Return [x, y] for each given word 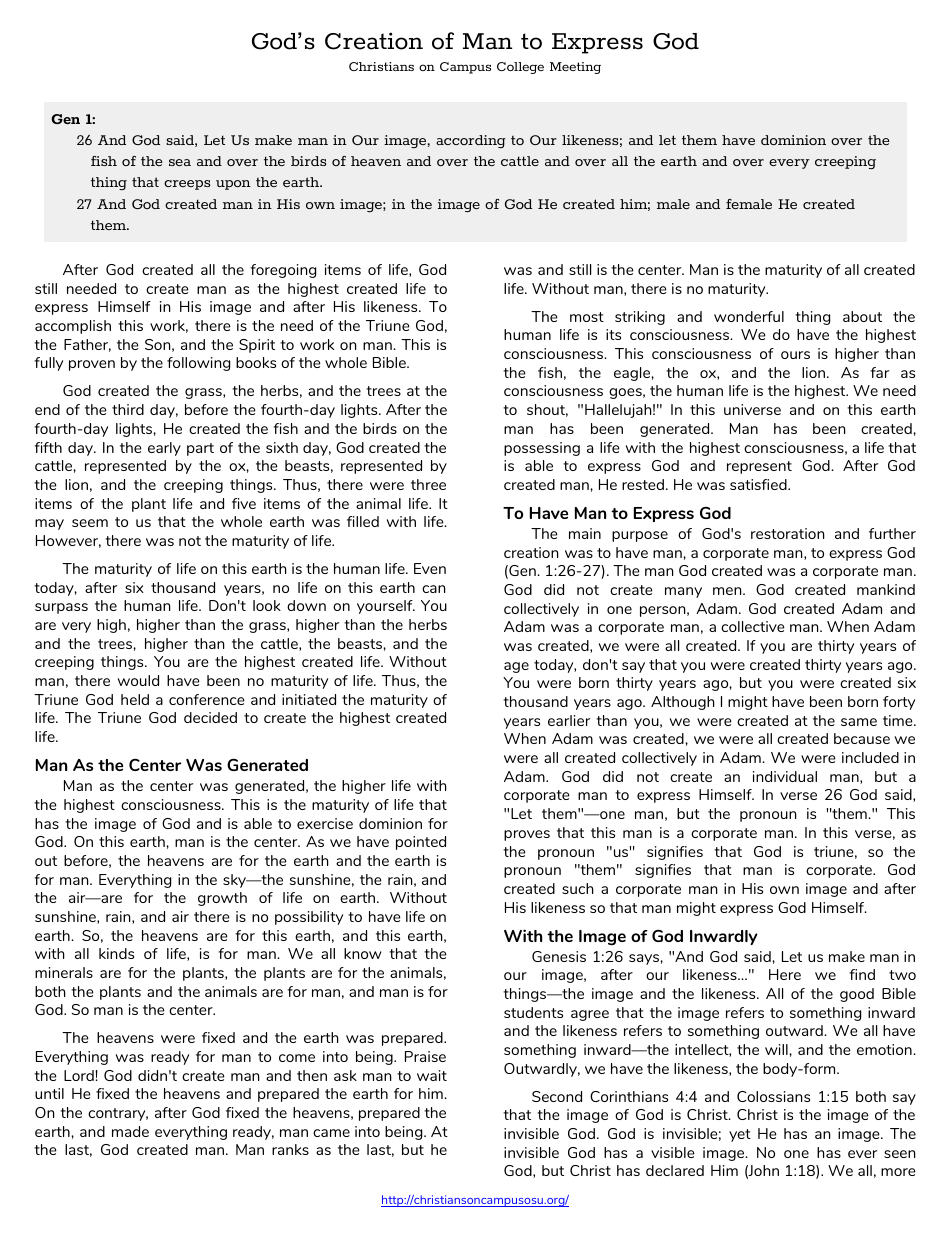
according [471, 141]
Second [557, 1096]
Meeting [575, 68]
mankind [886, 589]
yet [740, 1135]
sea [180, 162]
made [130, 1131]
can [434, 589]
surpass [61, 608]
